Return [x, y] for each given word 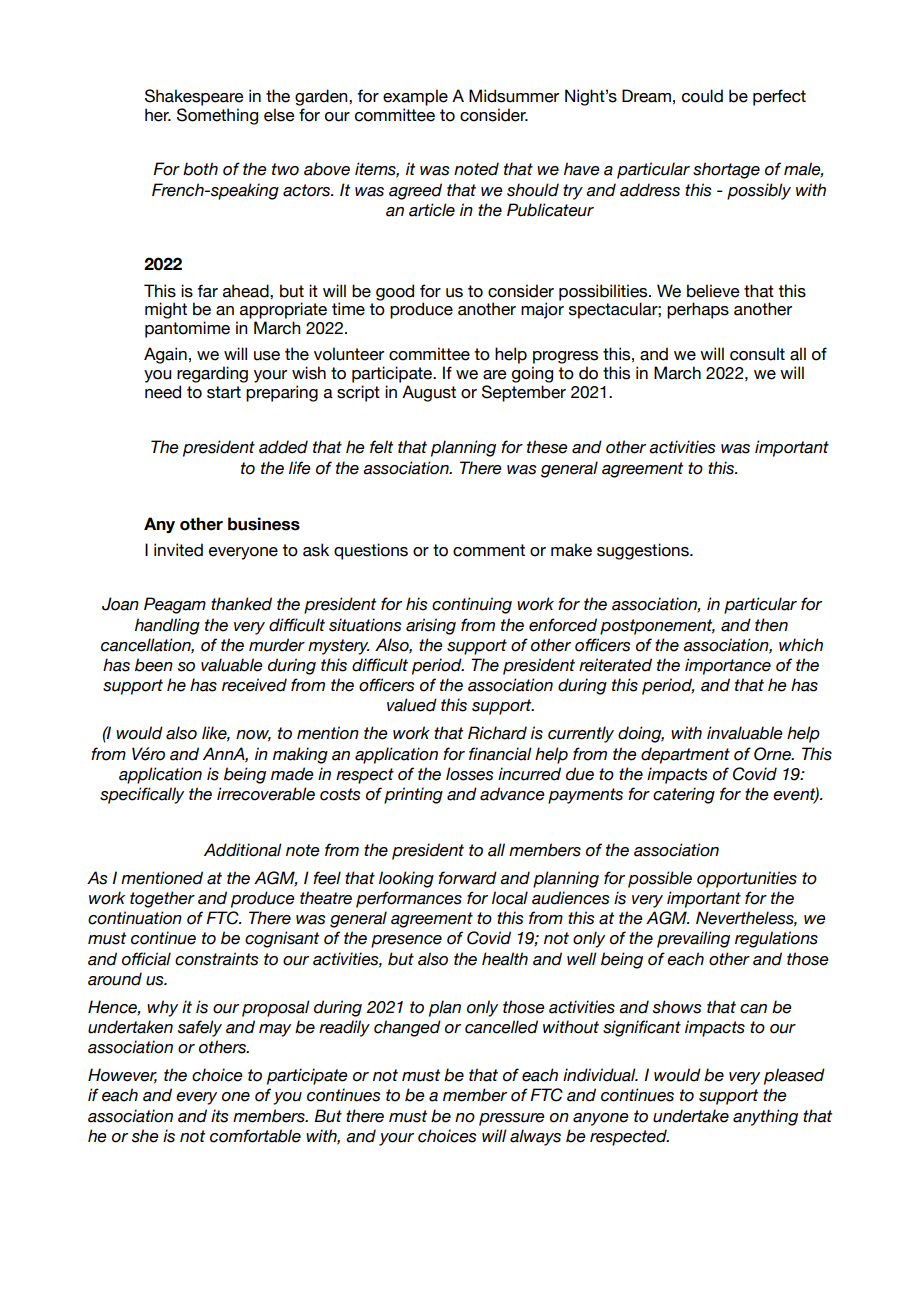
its [220, 1116]
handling [167, 626]
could [702, 96]
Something [217, 116]
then [771, 625]
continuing [472, 605]
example [415, 97]
